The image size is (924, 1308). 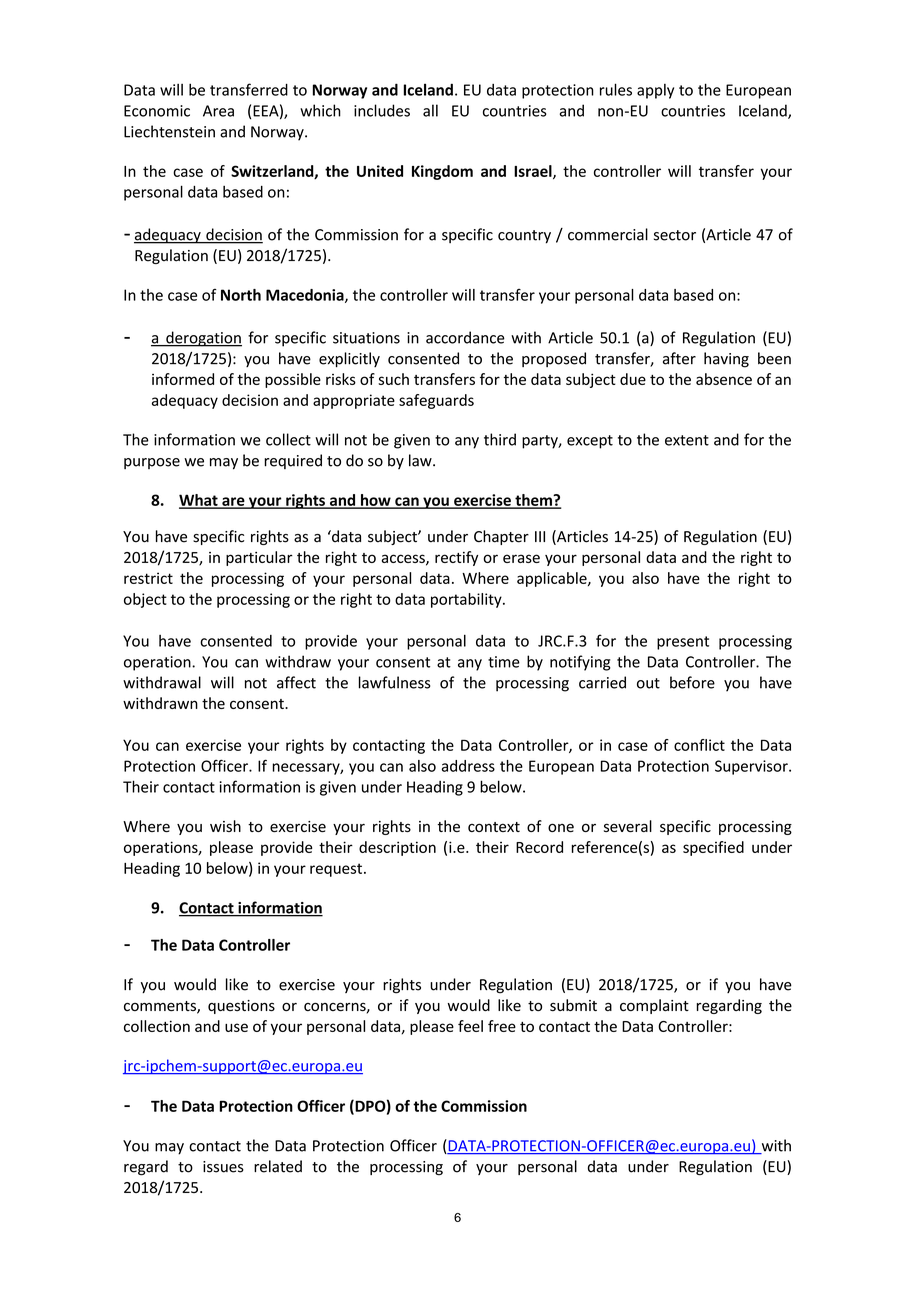 What do you see at coordinates (494, 827) in the image?
I see `context` at bounding box center [494, 827].
